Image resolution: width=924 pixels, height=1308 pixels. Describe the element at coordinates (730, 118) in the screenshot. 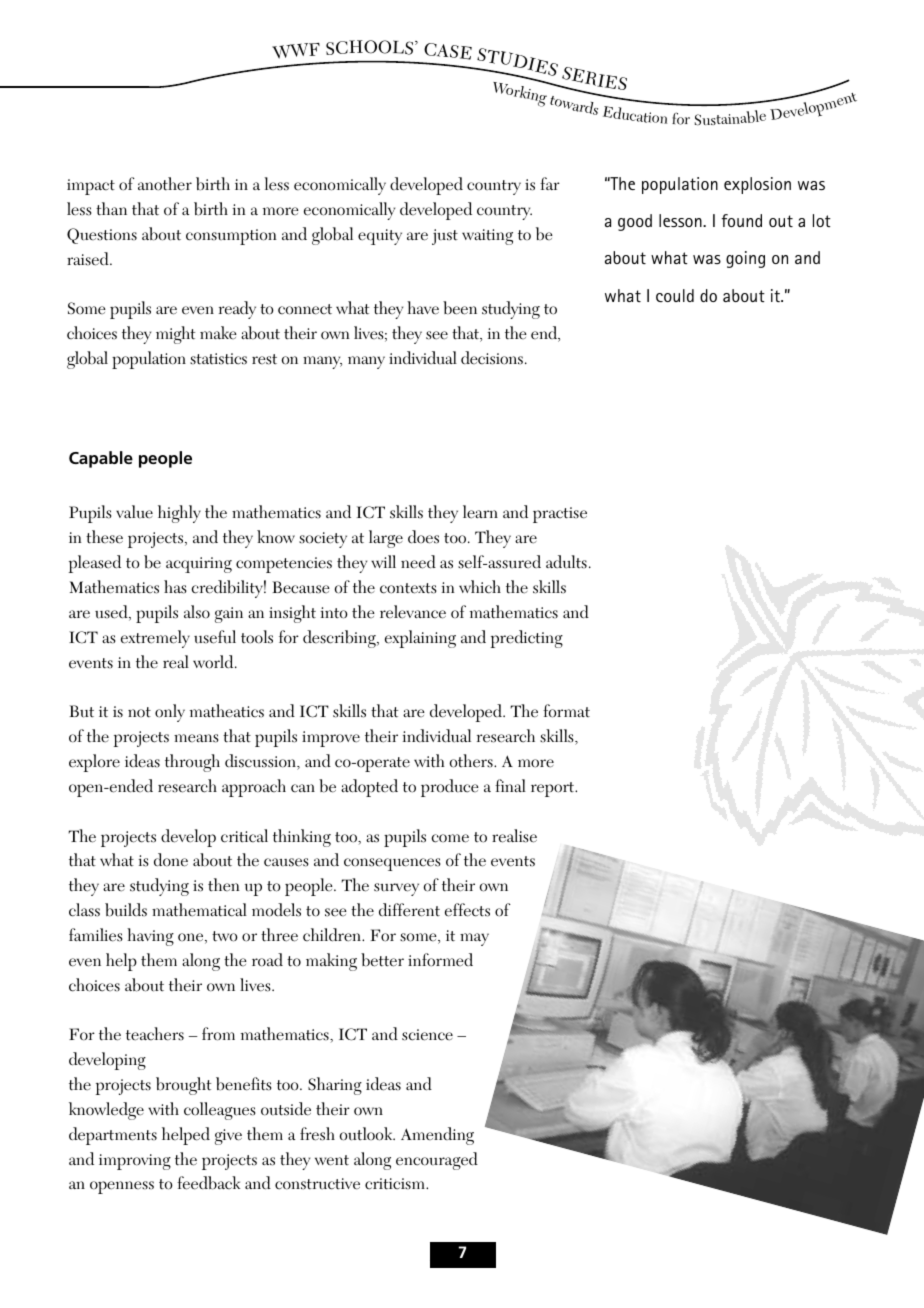

I see `Sustainable` at that location.
